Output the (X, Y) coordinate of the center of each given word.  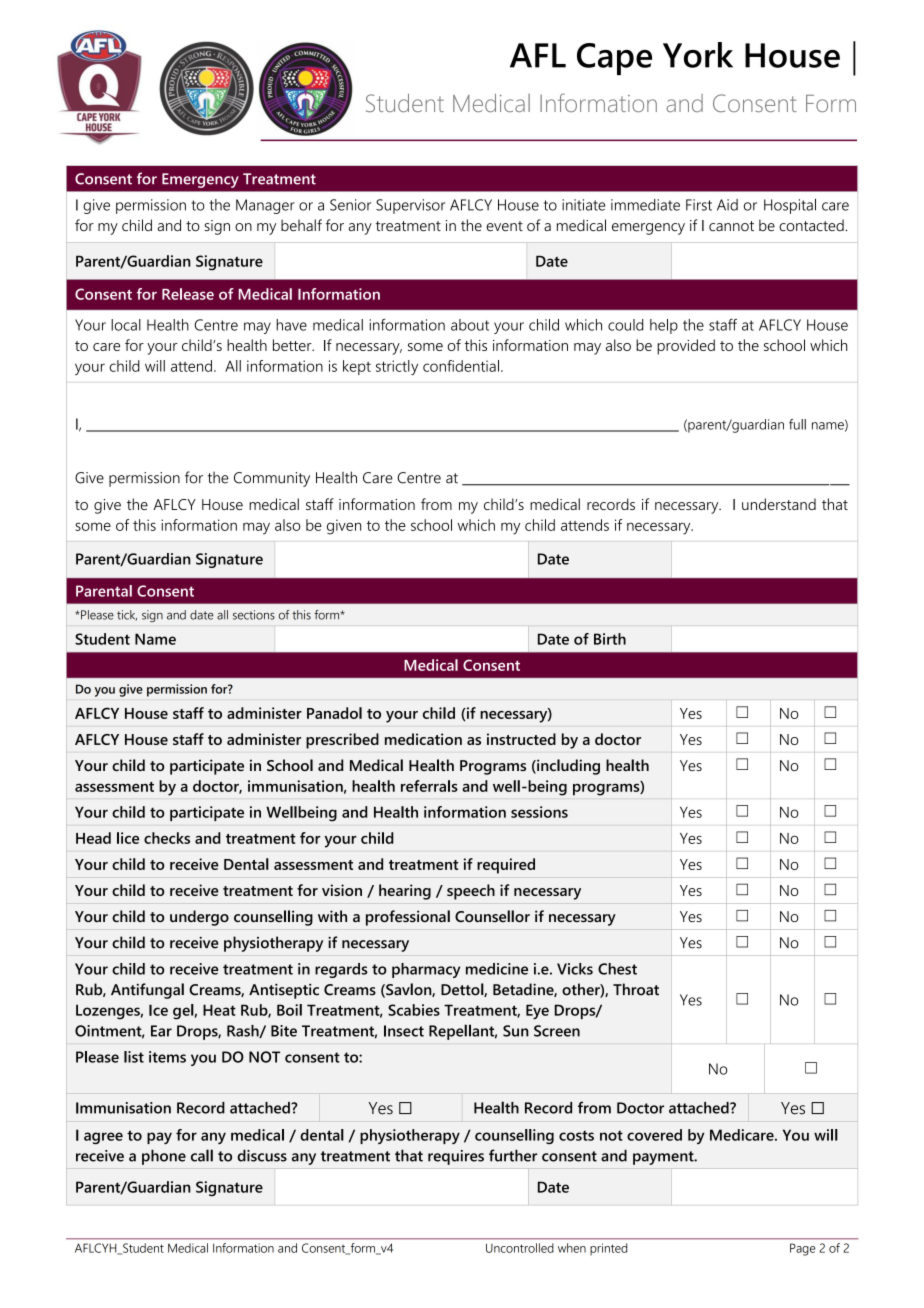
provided (686, 347)
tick (127, 615)
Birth (610, 639)
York (698, 55)
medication (423, 739)
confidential (461, 366)
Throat (636, 989)
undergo (199, 918)
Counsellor (492, 916)
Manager (265, 206)
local (126, 325)
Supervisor (410, 206)
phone (164, 1157)
